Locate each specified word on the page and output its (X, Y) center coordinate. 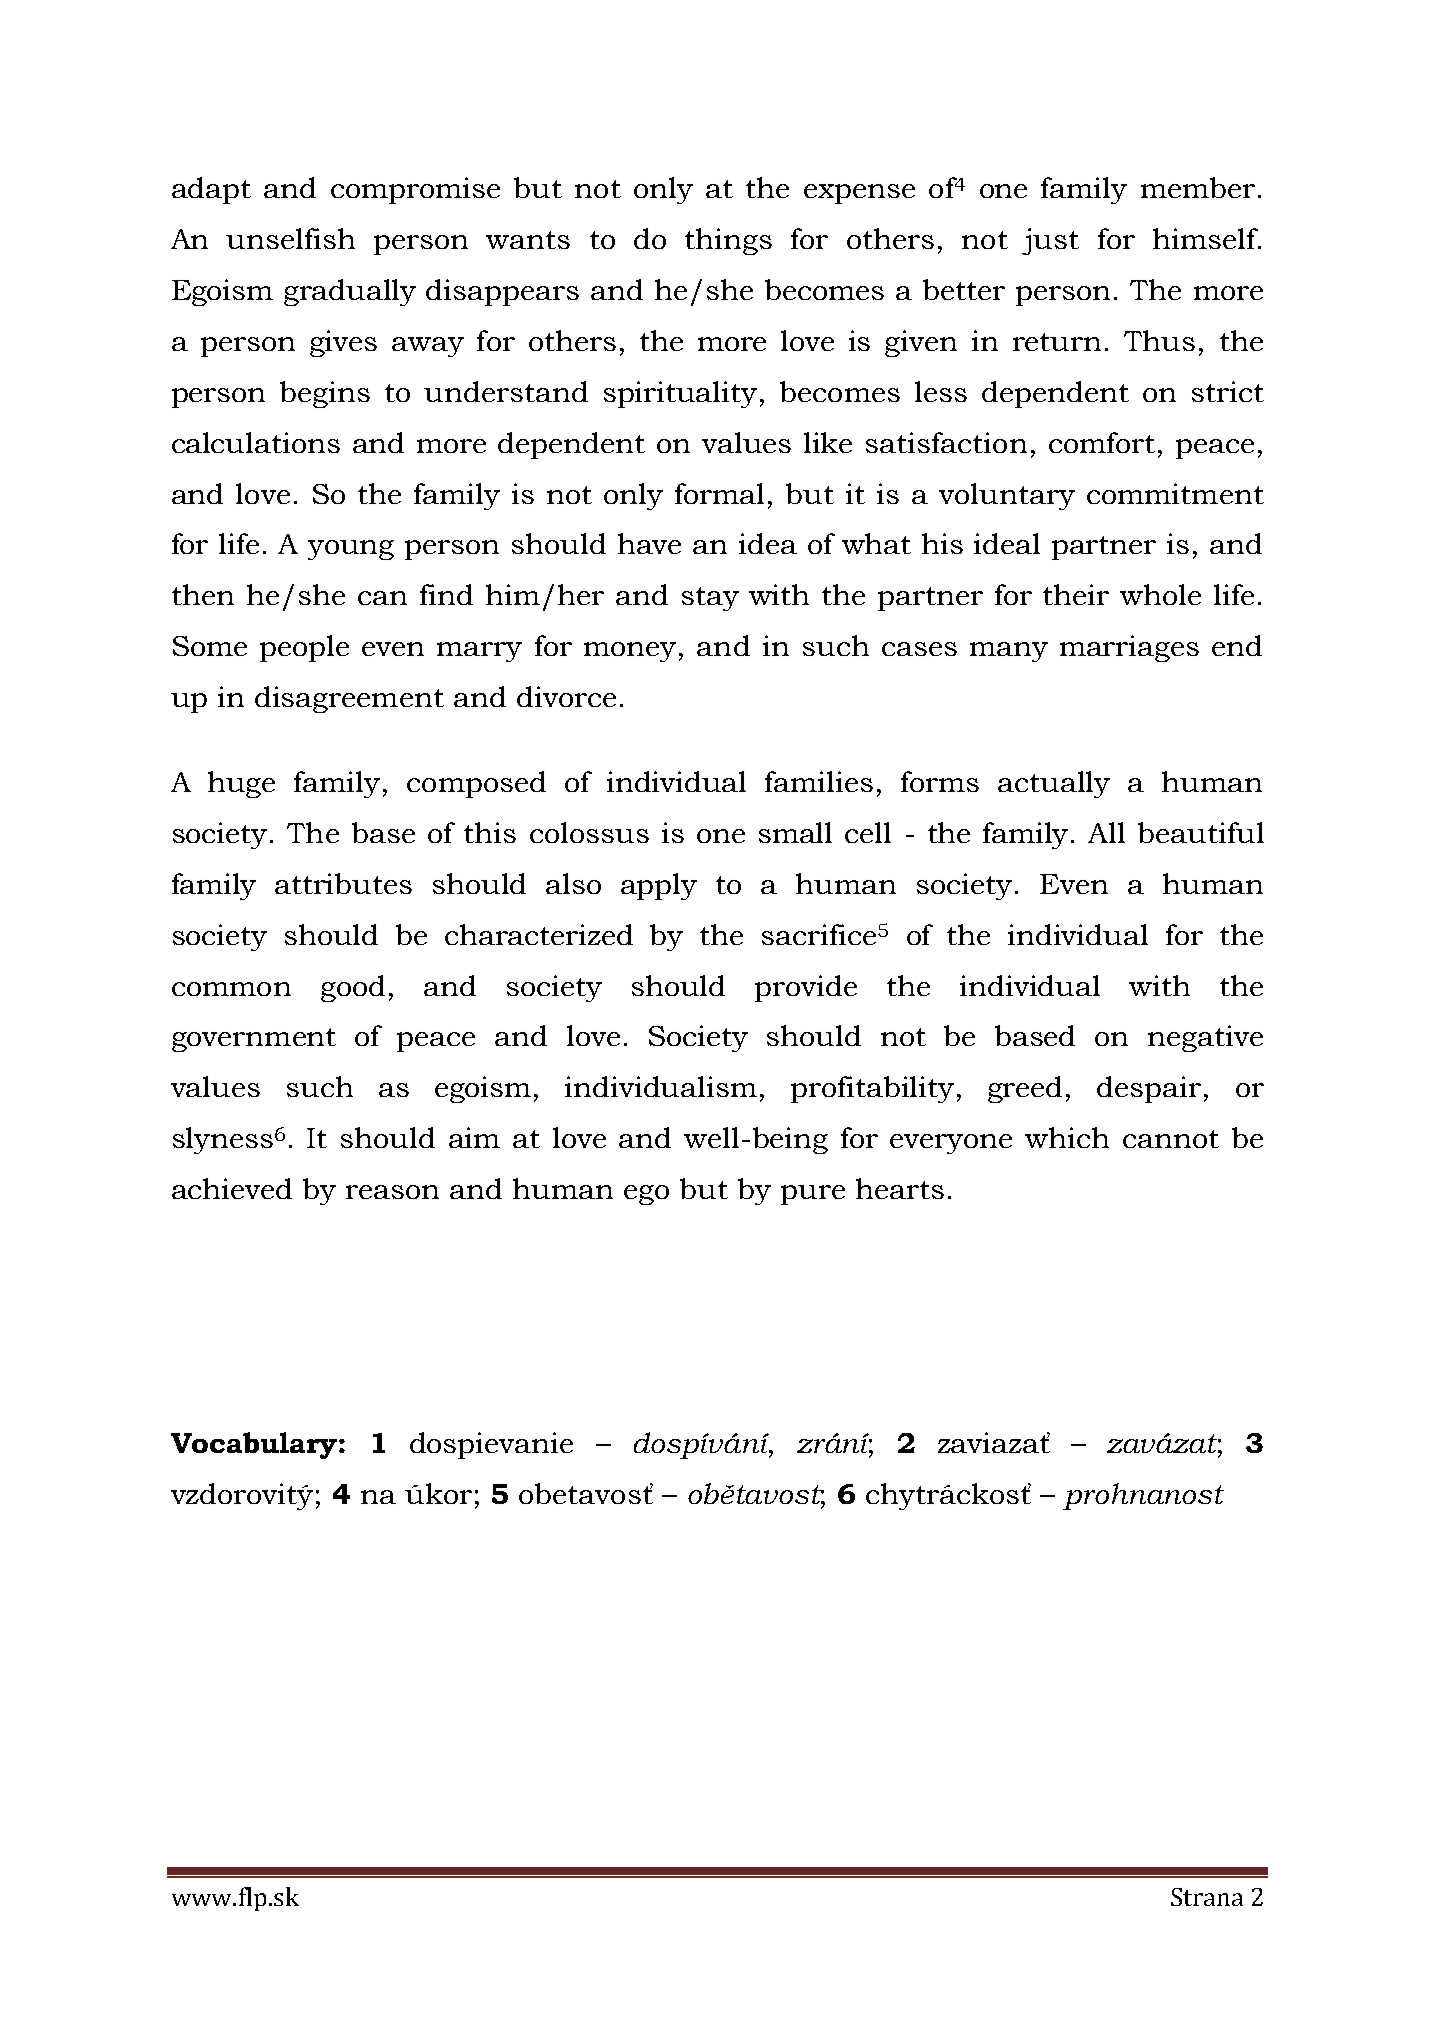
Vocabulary (255, 1445)
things (728, 241)
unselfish (290, 238)
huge (241, 784)
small (795, 832)
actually (1054, 784)
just (1050, 241)
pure (813, 1195)
